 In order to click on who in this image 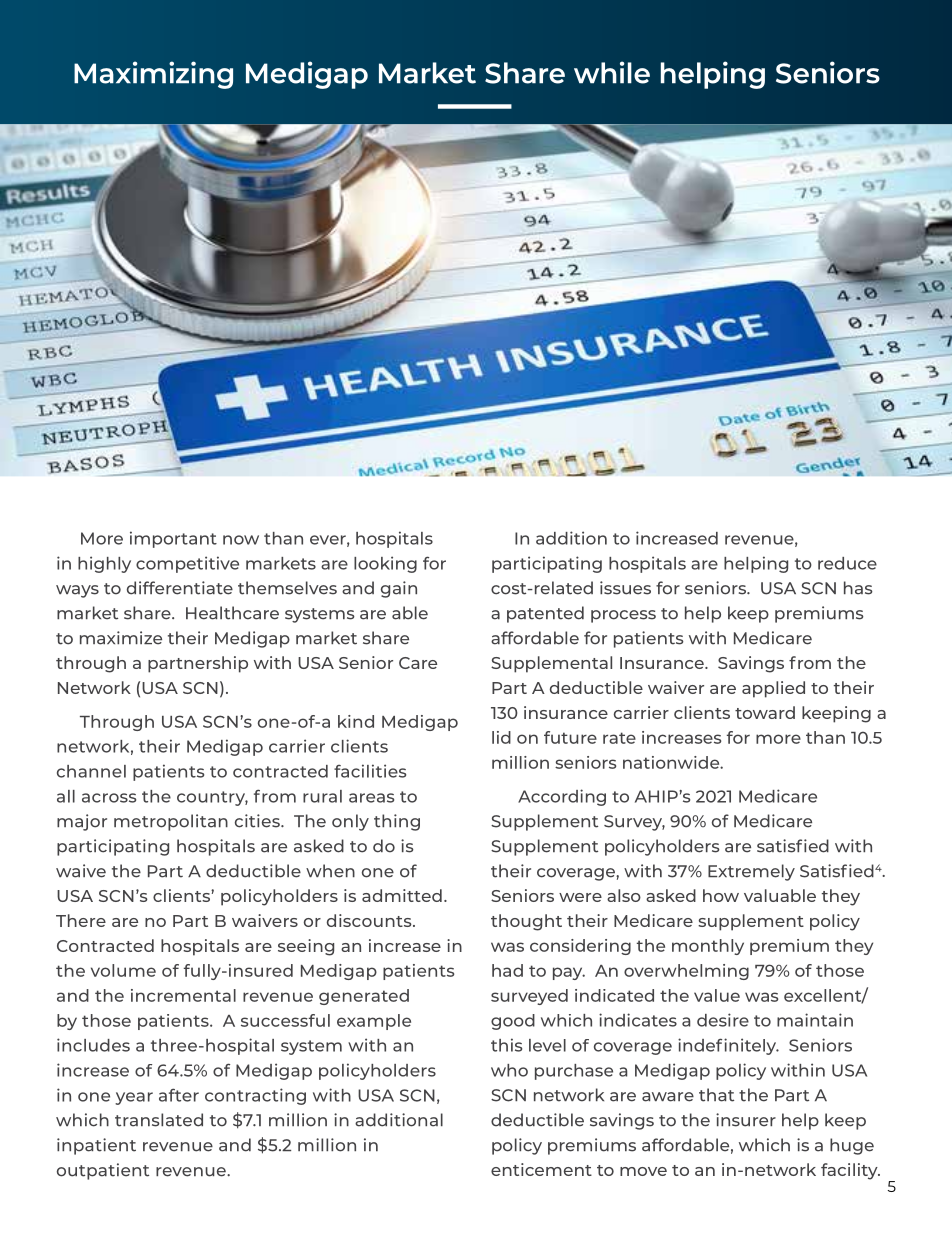, I will do `click(509, 1070)`.
